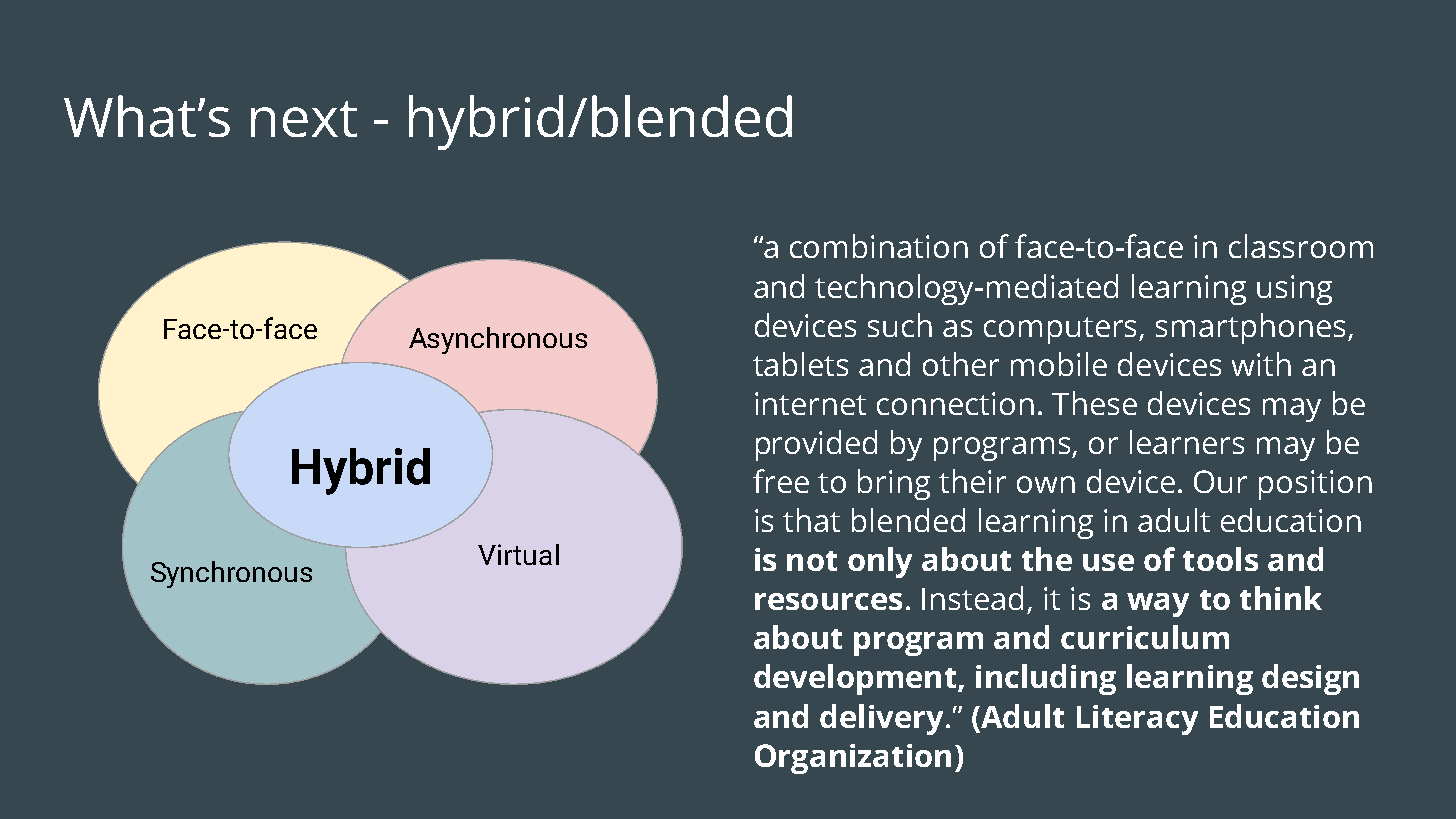  What do you see at coordinates (816, 445) in the image?
I see `provided` at bounding box center [816, 445].
